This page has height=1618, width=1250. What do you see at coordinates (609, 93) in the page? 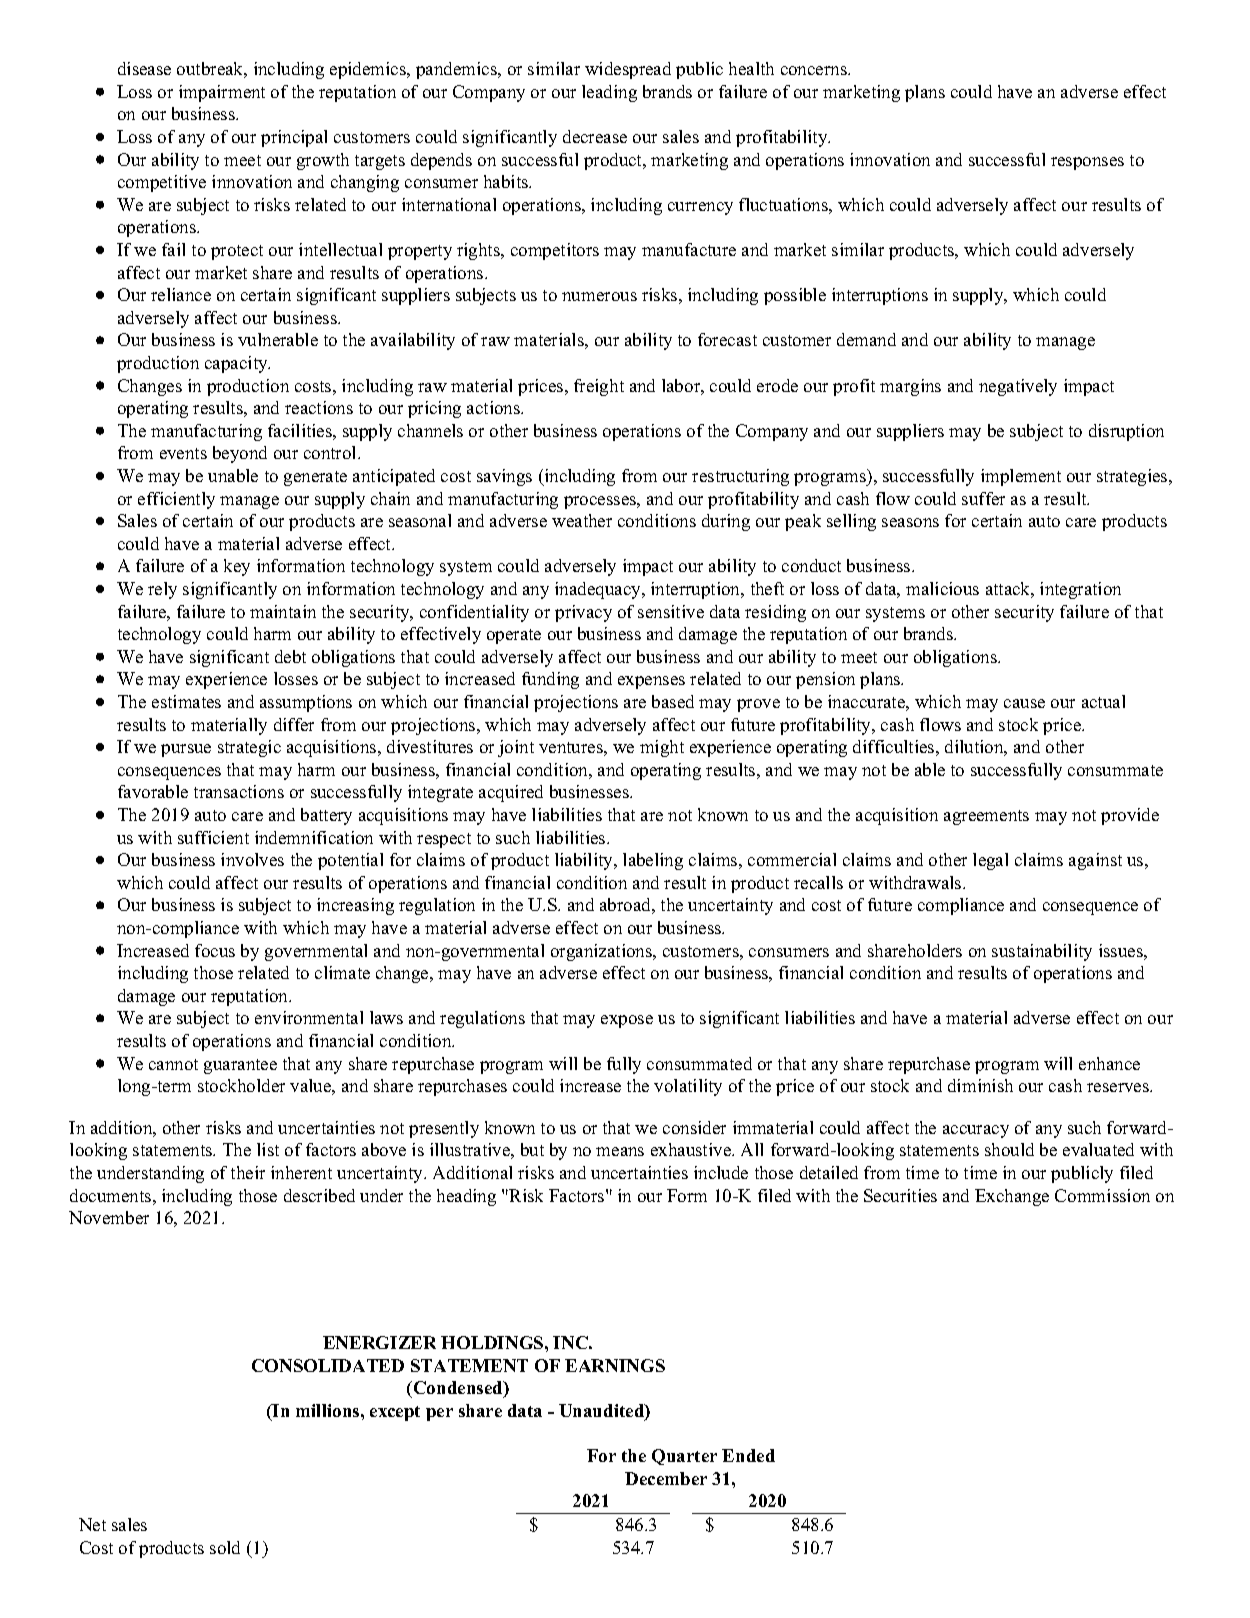
I see `leading` at bounding box center [609, 93].
